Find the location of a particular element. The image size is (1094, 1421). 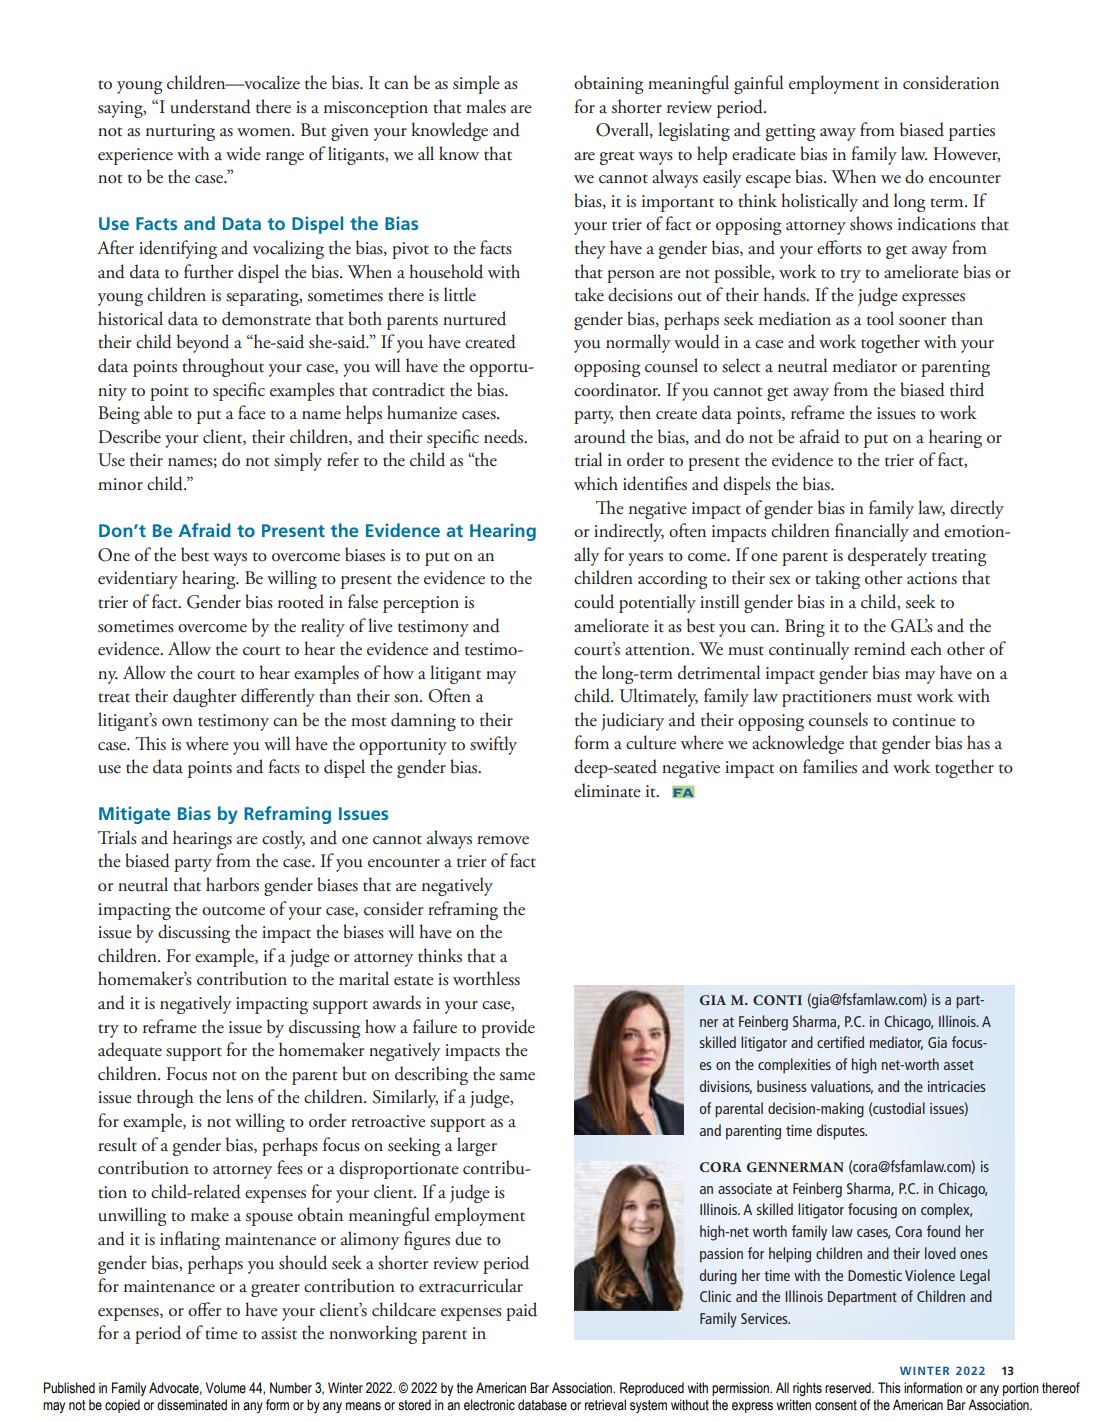

getting is located at coordinates (791, 132).
